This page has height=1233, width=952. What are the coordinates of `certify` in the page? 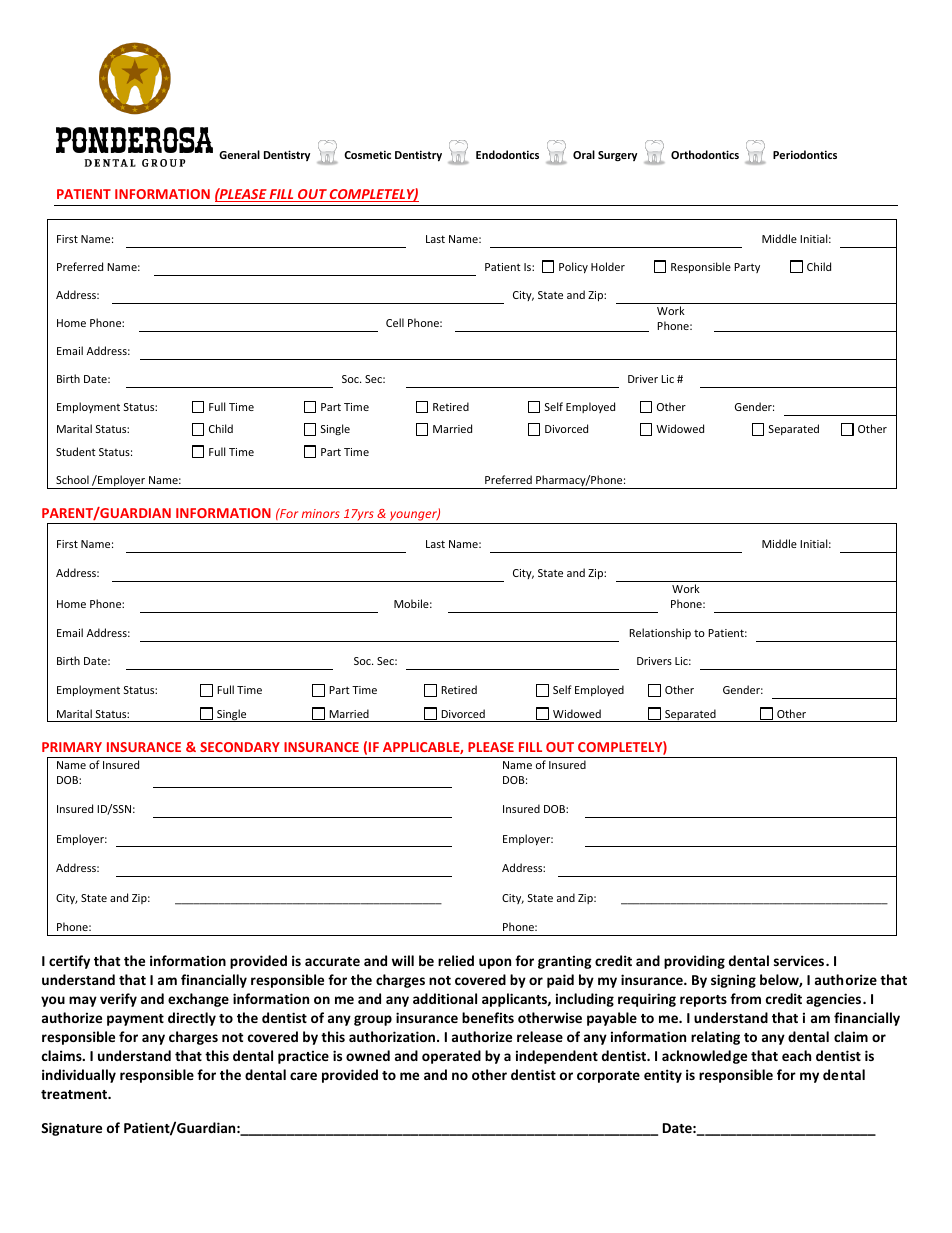 It's located at (69, 962).
